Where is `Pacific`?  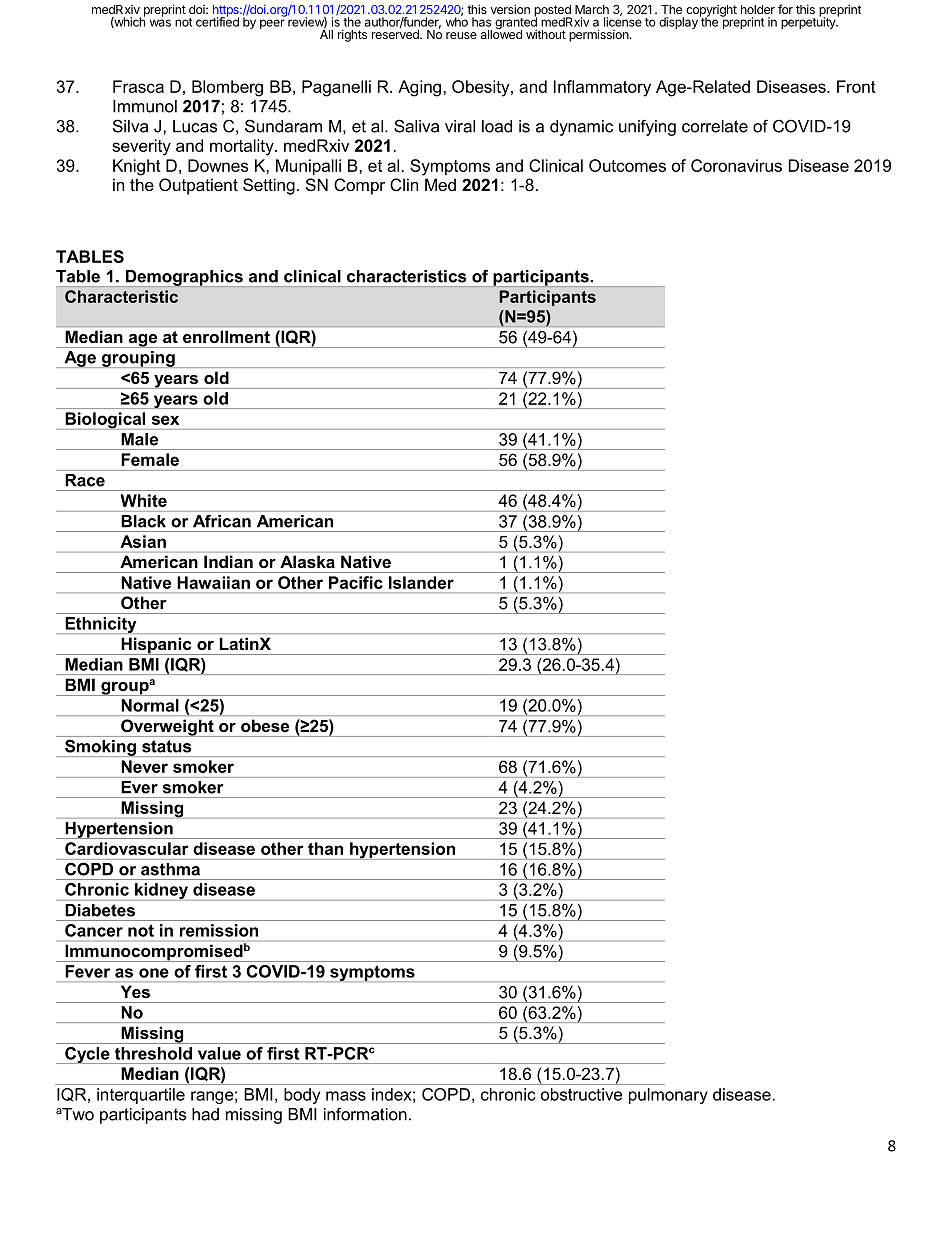
Pacific is located at coordinates (356, 582).
